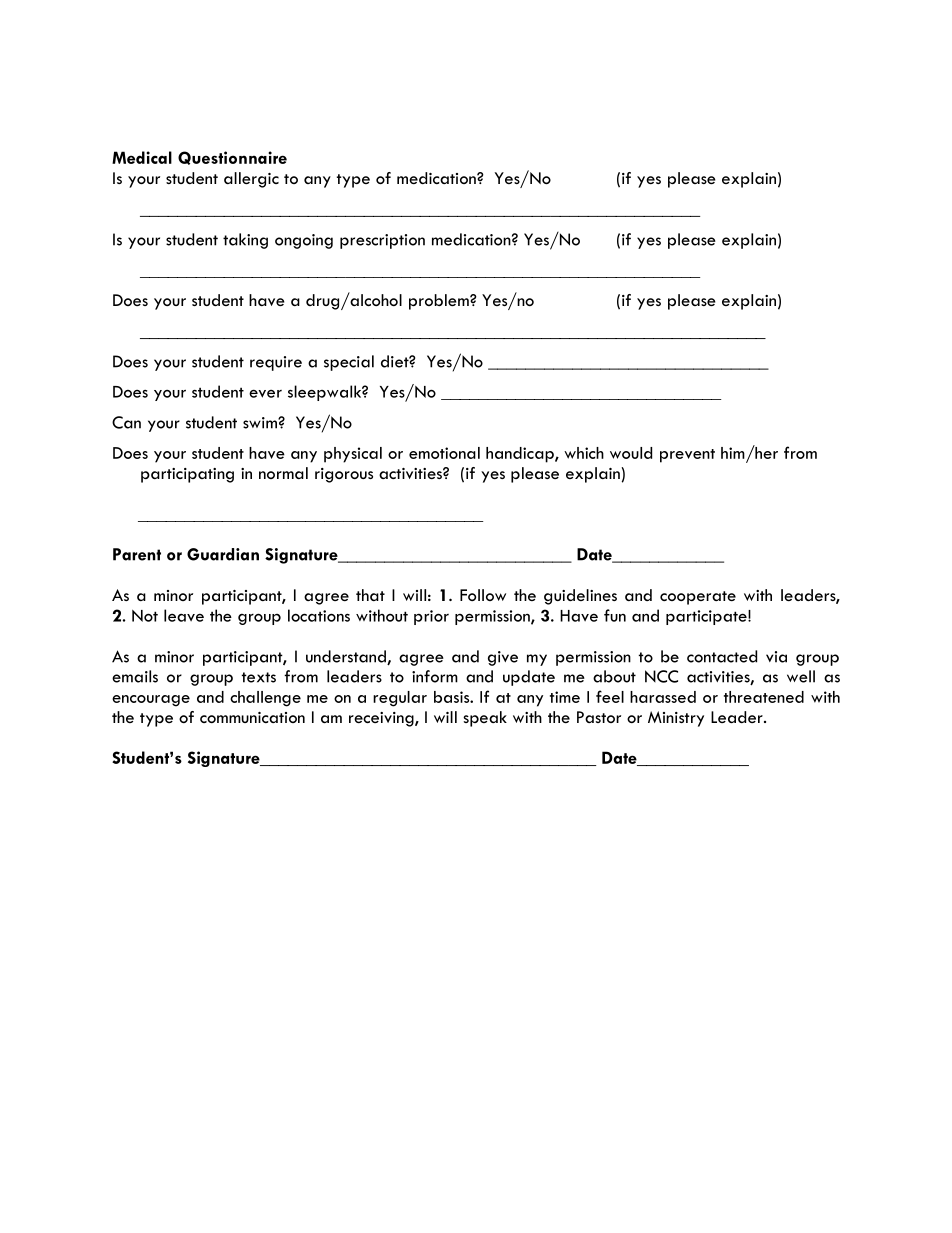 This screenshot has width=952, height=1233. I want to click on which, so click(584, 453).
